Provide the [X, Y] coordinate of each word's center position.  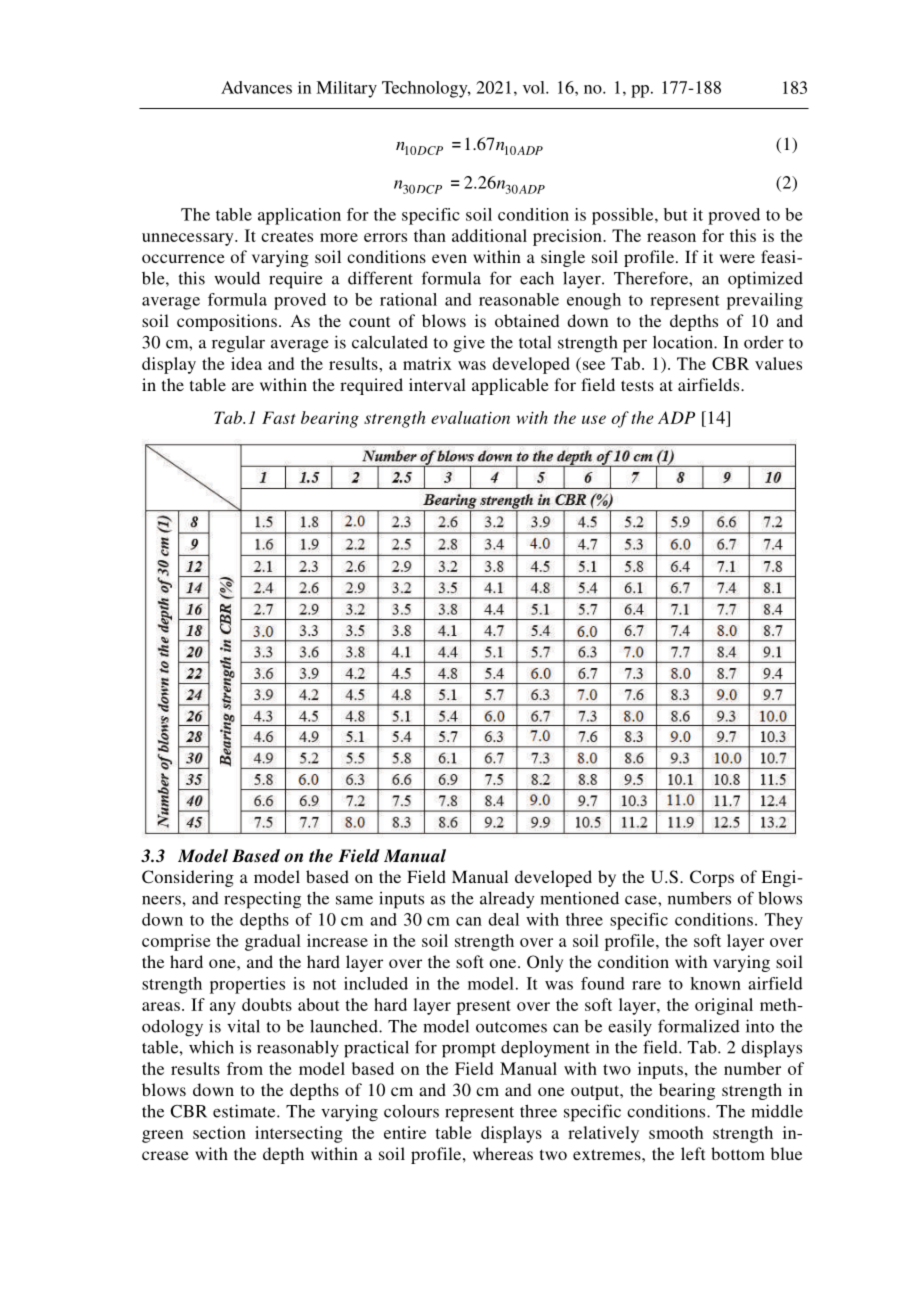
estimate [245, 1111]
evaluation [470, 417]
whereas [503, 1153]
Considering [188, 878]
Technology [426, 89]
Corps [712, 878]
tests [637, 385]
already [507, 899]
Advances [256, 87]
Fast [279, 417]
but [676, 214]
